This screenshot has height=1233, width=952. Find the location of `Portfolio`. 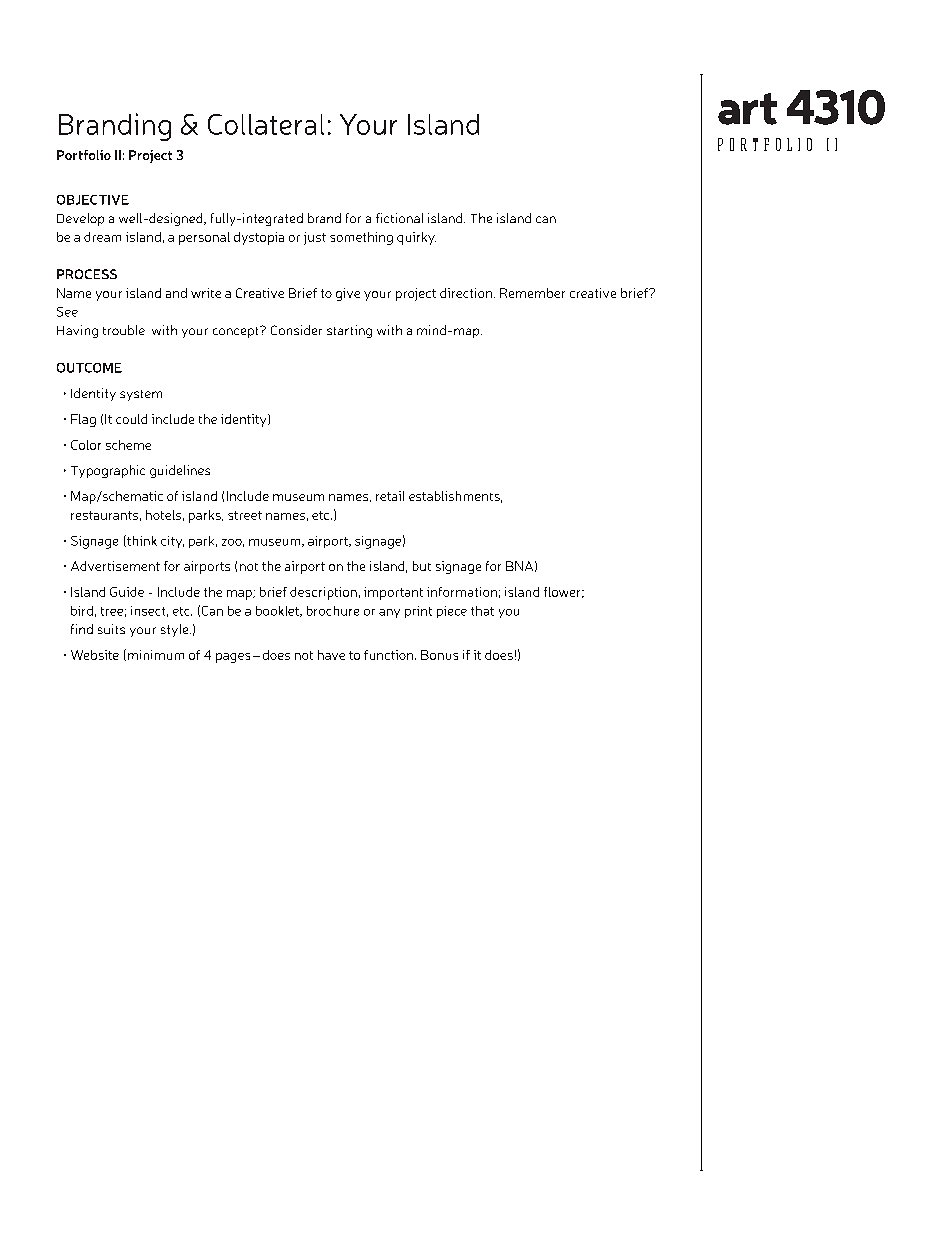

Portfolio is located at coordinates (84, 155).
